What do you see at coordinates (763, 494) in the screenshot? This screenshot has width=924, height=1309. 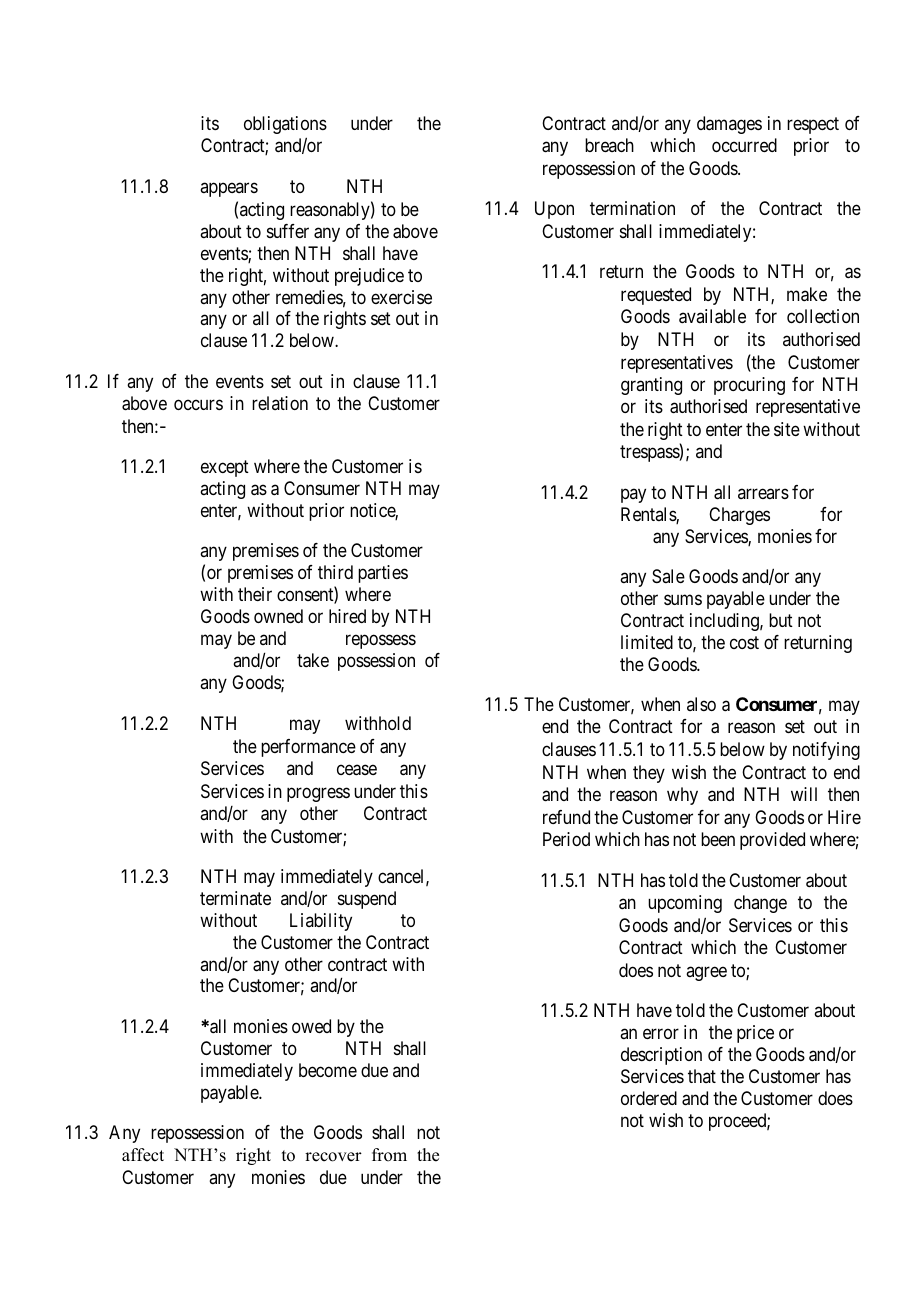 I see `arrears` at bounding box center [763, 494].
